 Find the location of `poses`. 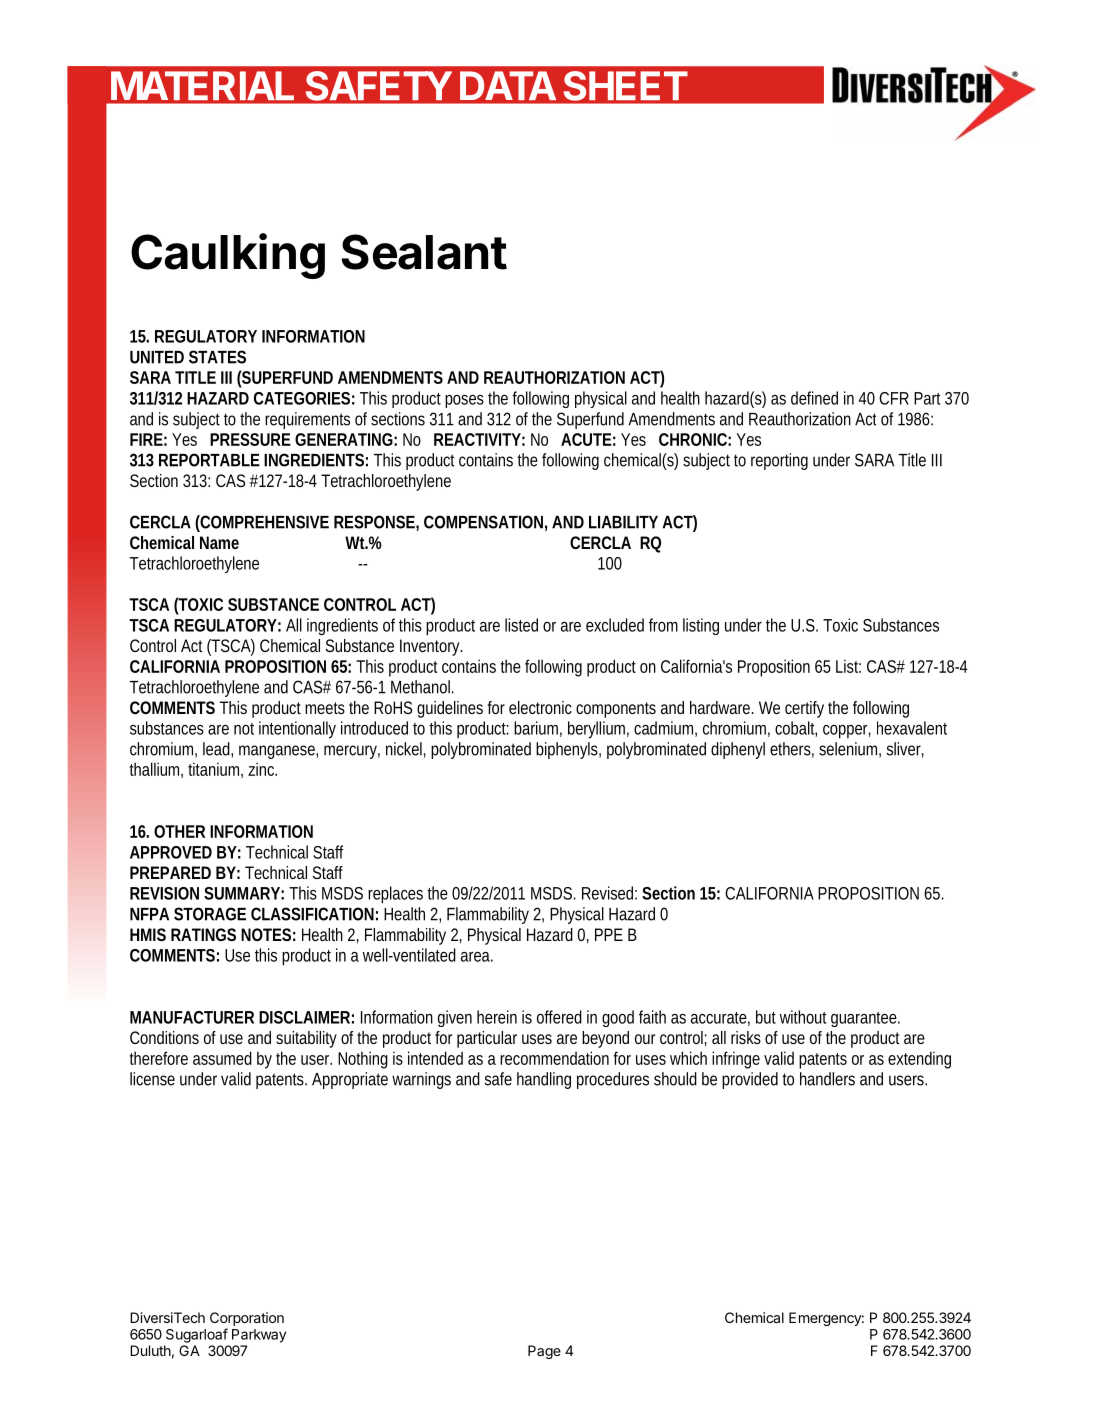

poses is located at coordinates (464, 401).
